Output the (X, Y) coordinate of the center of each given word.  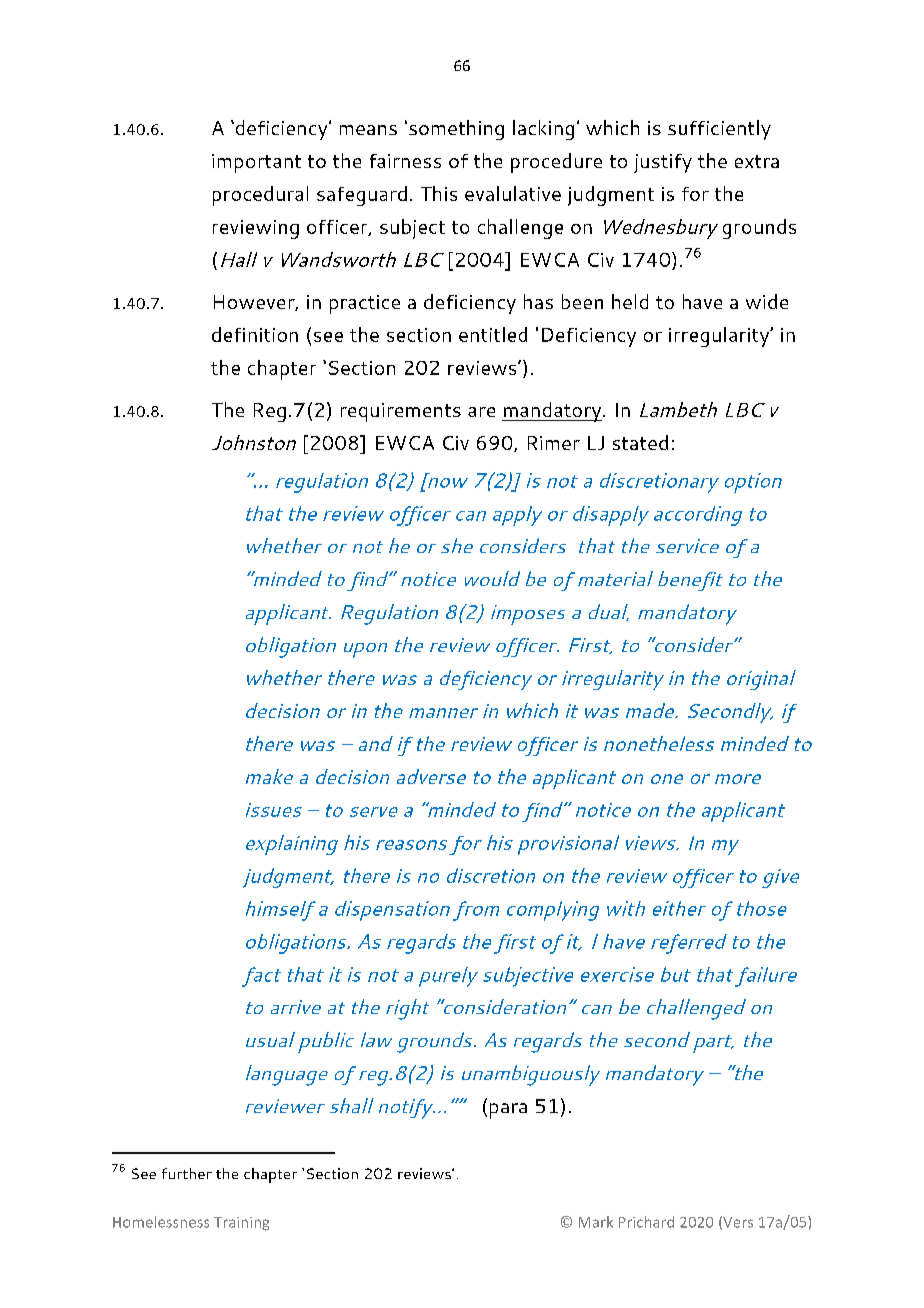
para (508, 1111)
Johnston (254, 442)
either (679, 908)
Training (241, 1224)
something (456, 130)
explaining (292, 845)
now (447, 481)
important (256, 163)
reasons (411, 845)
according (698, 516)
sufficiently (719, 130)
